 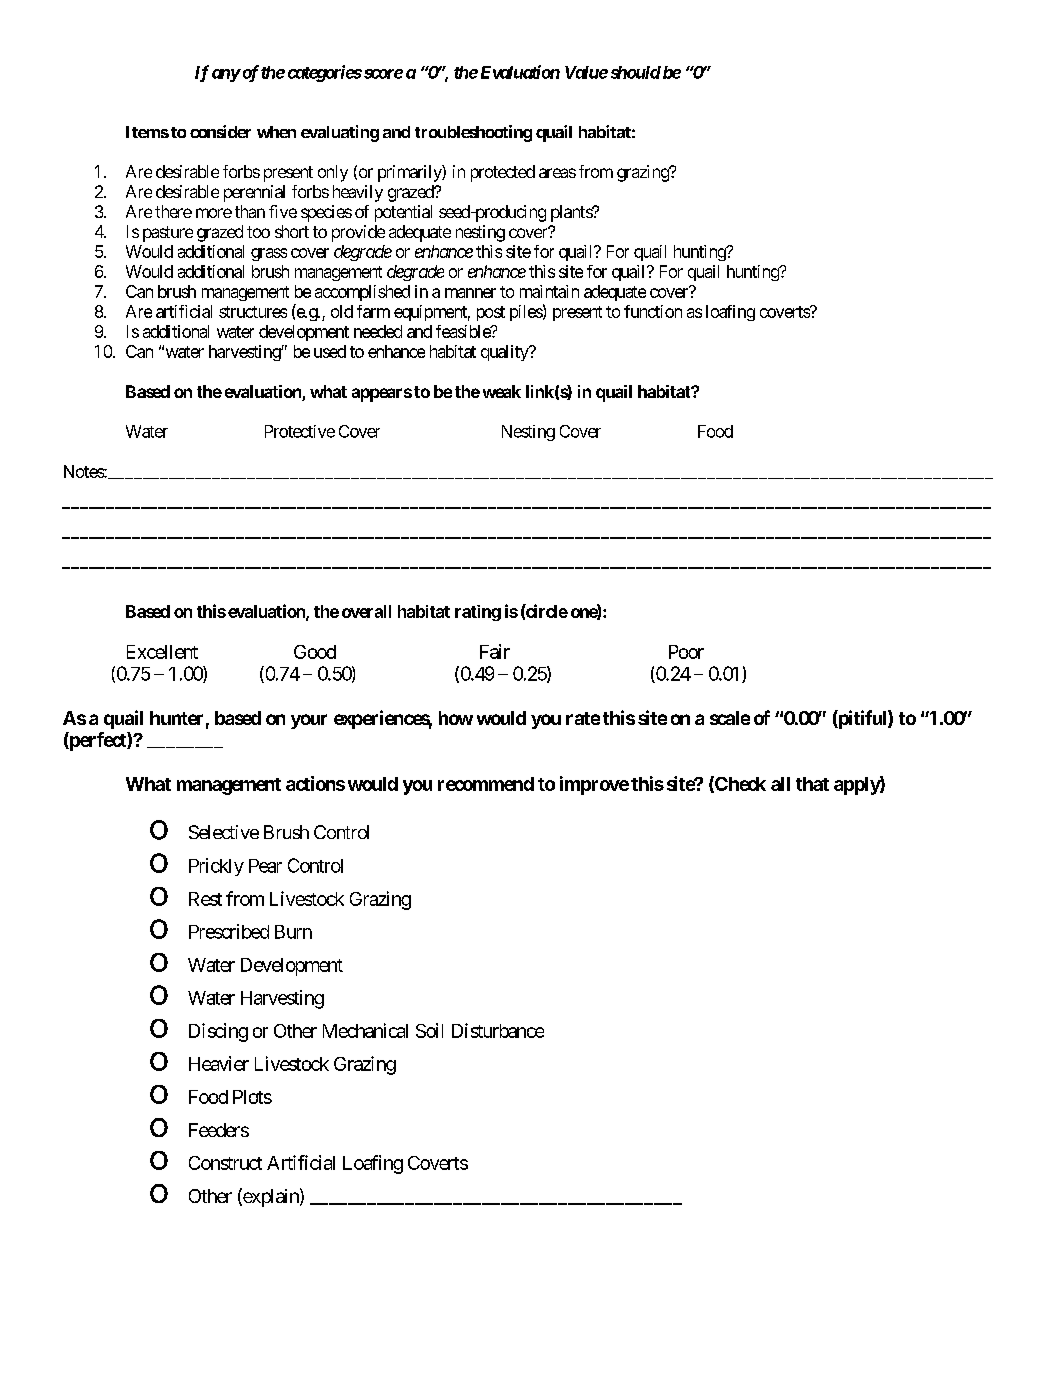 What do you see at coordinates (686, 652) in the screenshot?
I see `Poor` at bounding box center [686, 652].
